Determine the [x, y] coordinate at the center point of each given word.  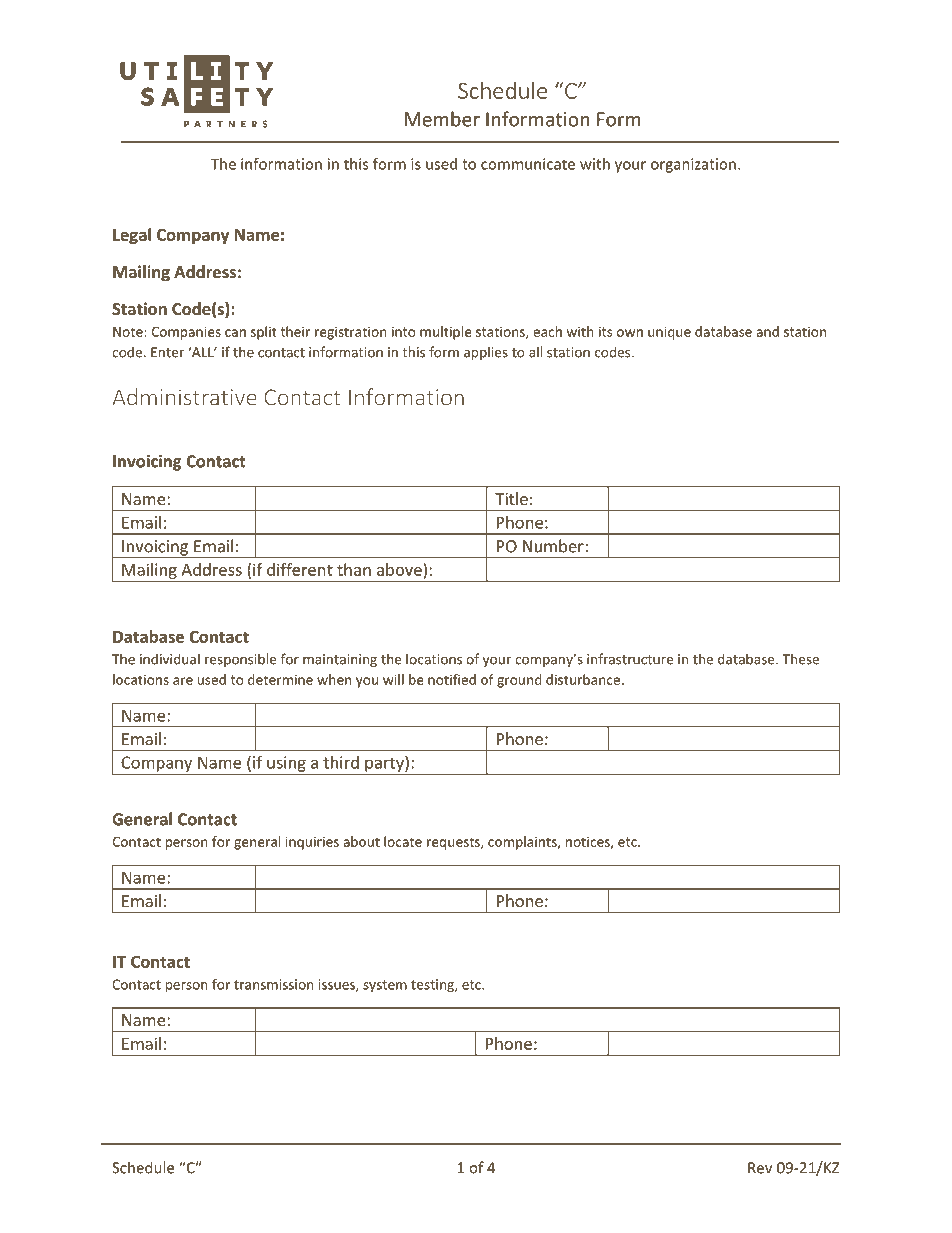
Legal [132, 236]
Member [442, 119]
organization [693, 165]
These [800, 659]
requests [454, 843]
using [286, 765]
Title [511, 498]
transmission [273, 984]
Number [554, 546]
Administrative [185, 397]
